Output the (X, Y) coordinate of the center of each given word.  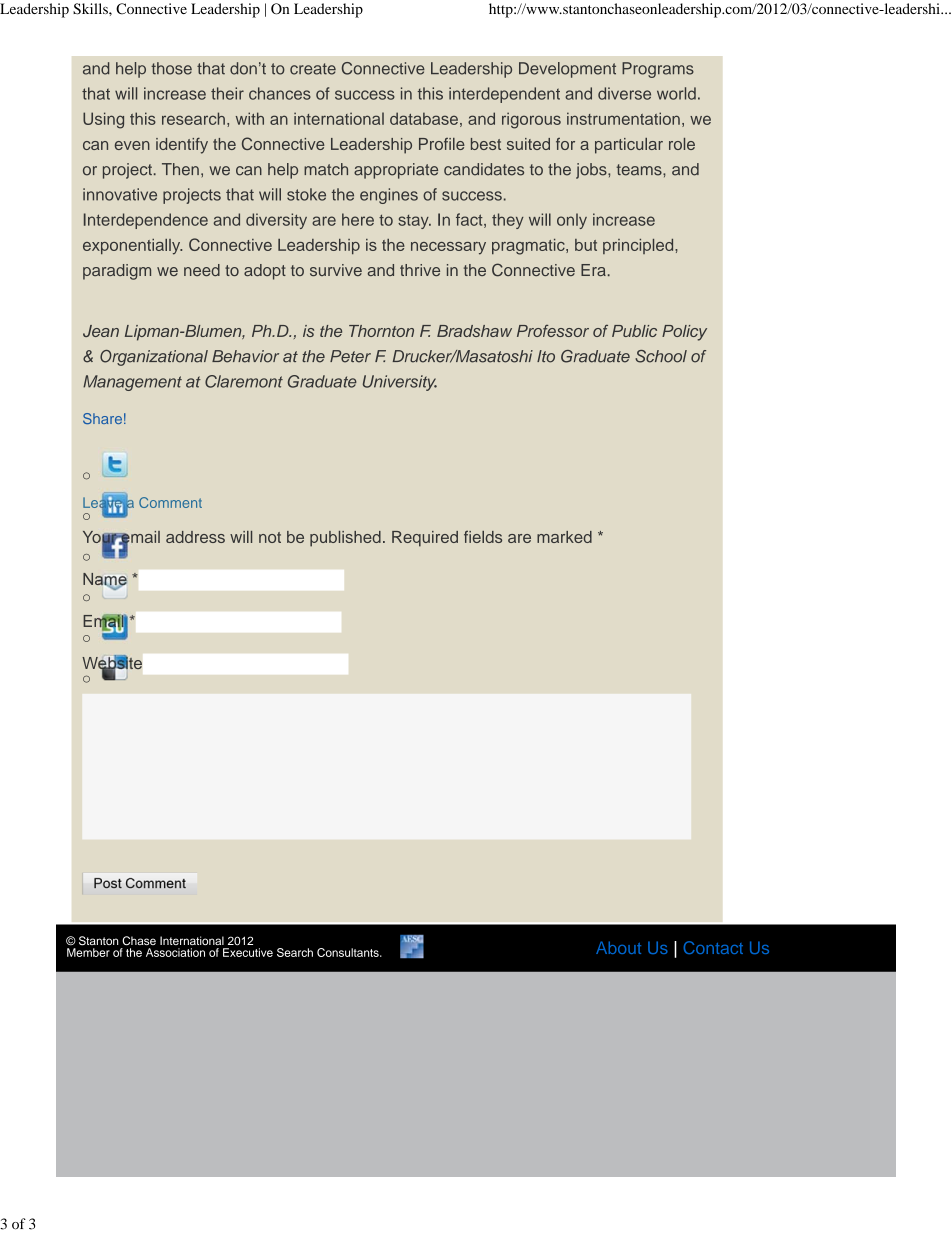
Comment (170, 502)
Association (175, 952)
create (313, 69)
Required (425, 539)
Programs (658, 70)
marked (564, 537)
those (171, 68)
